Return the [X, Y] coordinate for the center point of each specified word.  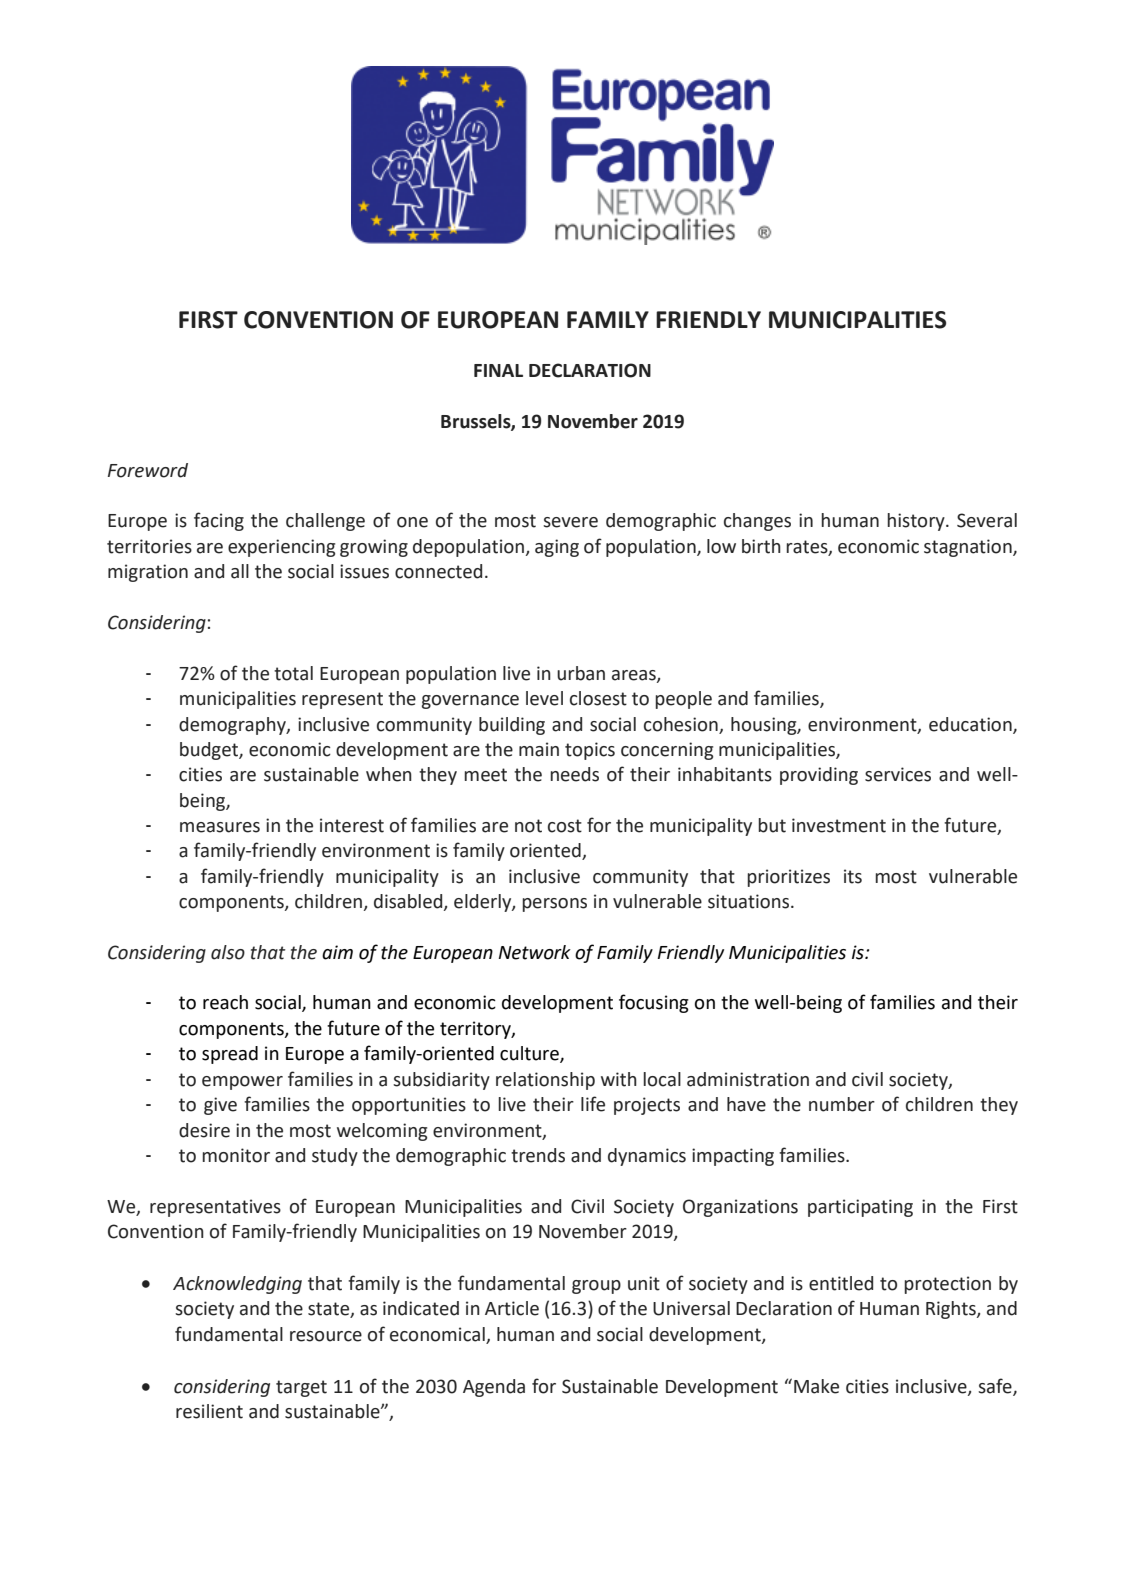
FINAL [498, 370]
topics [590, 751]
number [842, 1104]
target [301, 1388]
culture [530, 1054]
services [898, 774]
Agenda [494, 1388]
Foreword [148, 470]
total [293, 673]
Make [816, 1386]
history [917, 522]
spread [230, 1055]
